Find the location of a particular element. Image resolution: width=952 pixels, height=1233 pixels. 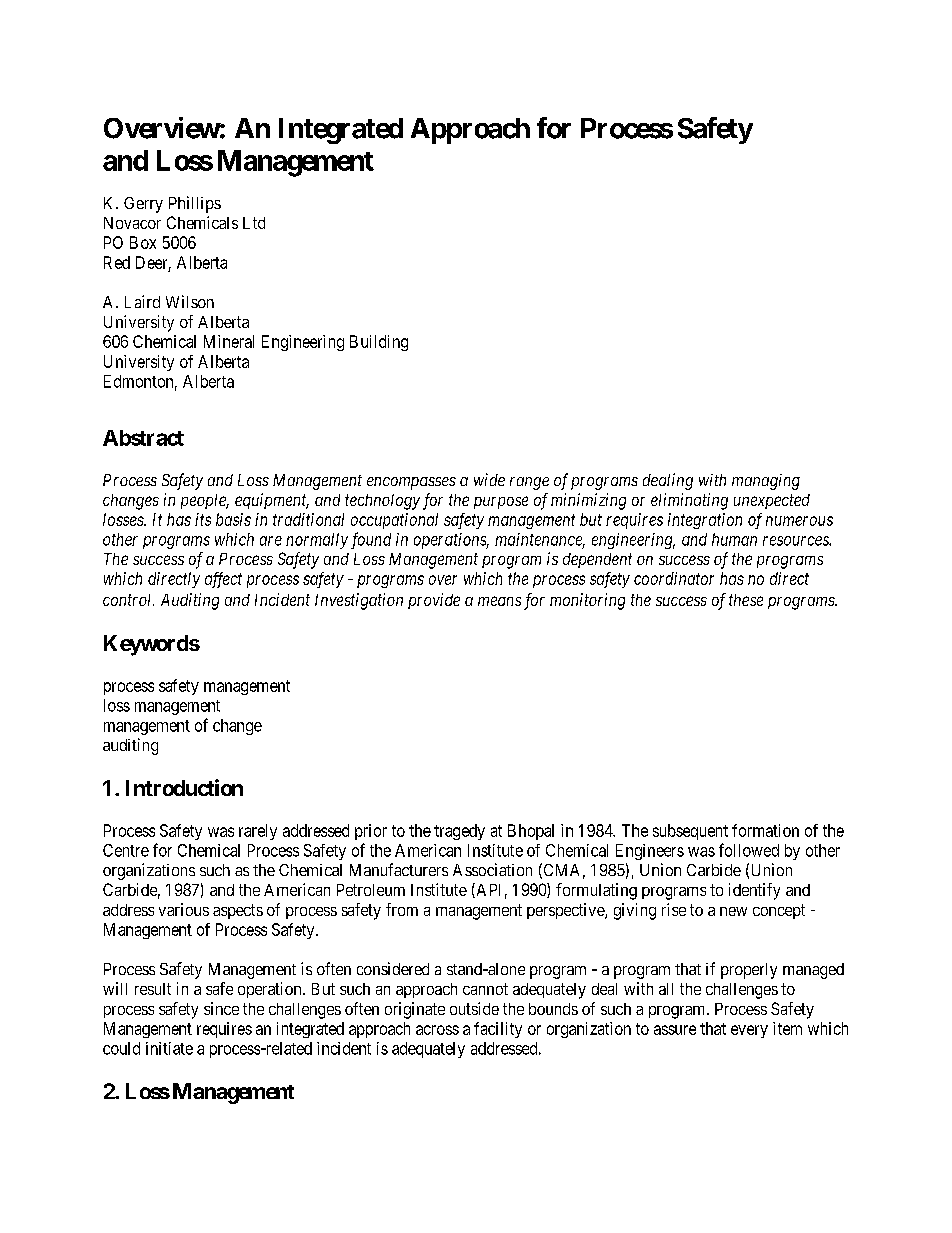

since is located at coordinates (221, 1008).
